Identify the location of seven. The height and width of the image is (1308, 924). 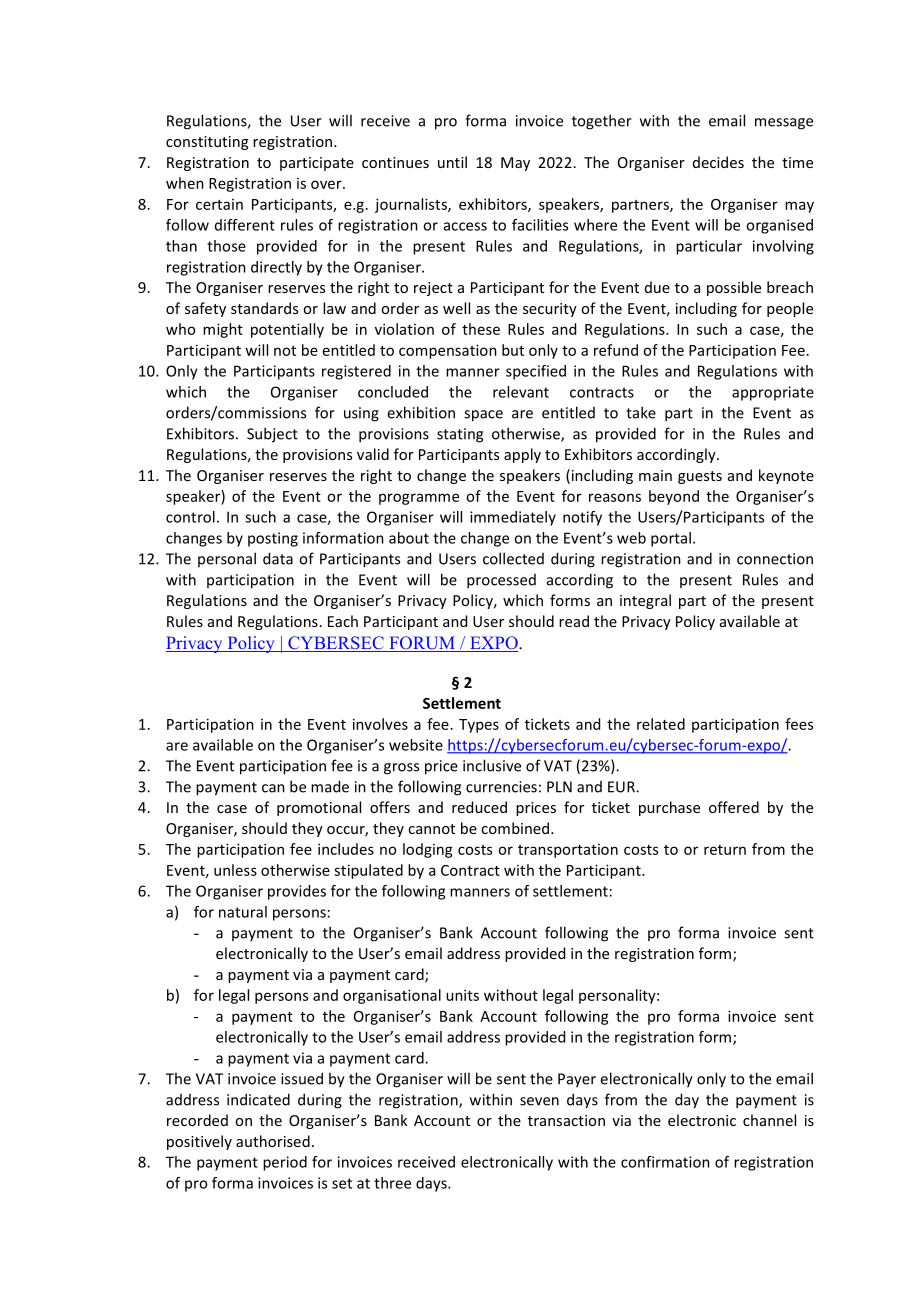
(539, 1101).
